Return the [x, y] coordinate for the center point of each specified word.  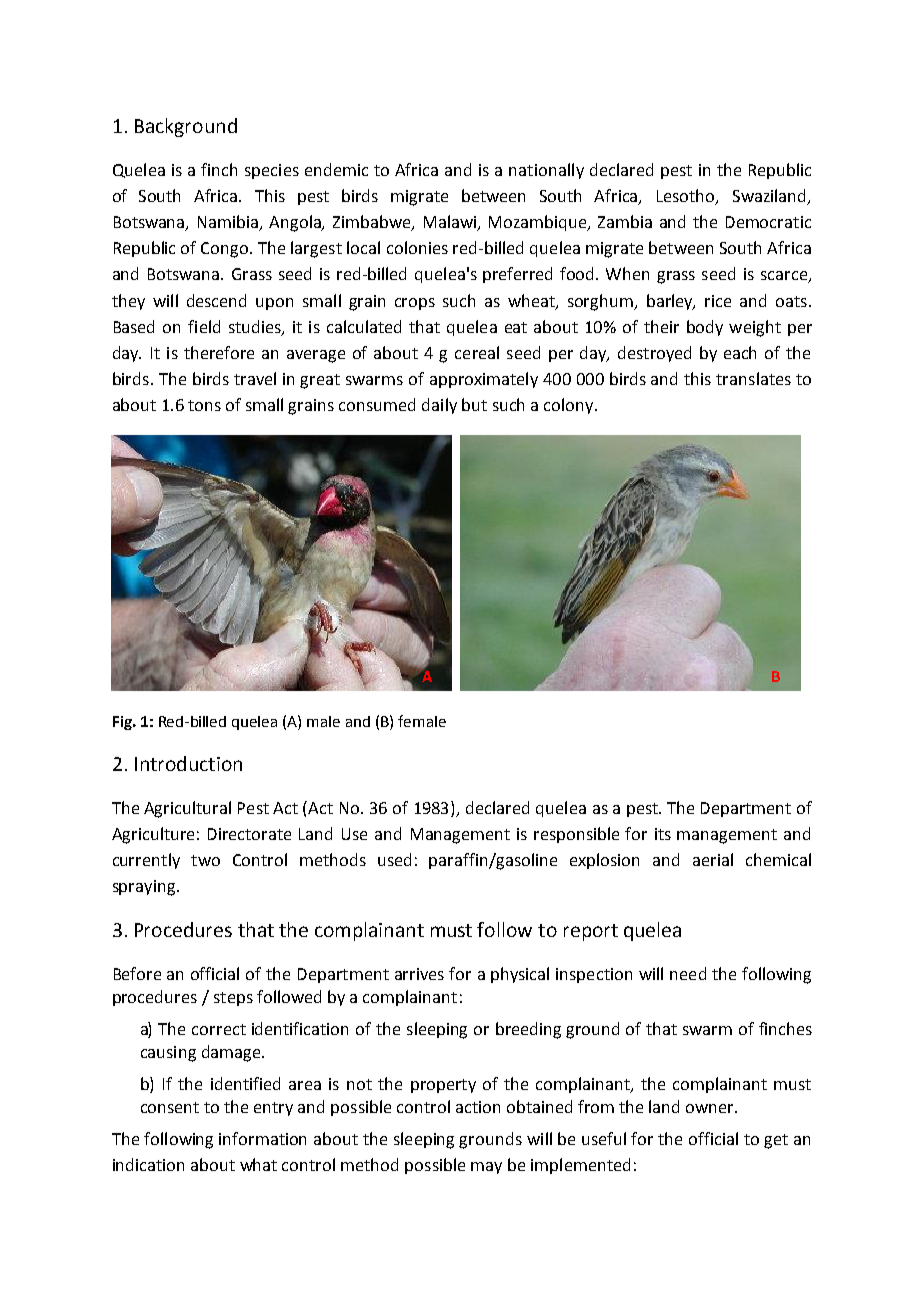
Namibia [229, 223]
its [663, 834]
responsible [576, 835]
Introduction [188, 763]
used [394, 859]
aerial [713, 859]
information [262, 1138]
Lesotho [687, 196]
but [474, 404]
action [478, 1107]
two [205, 860]
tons [204, 405]
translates [753, 378]
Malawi [451, 223]
